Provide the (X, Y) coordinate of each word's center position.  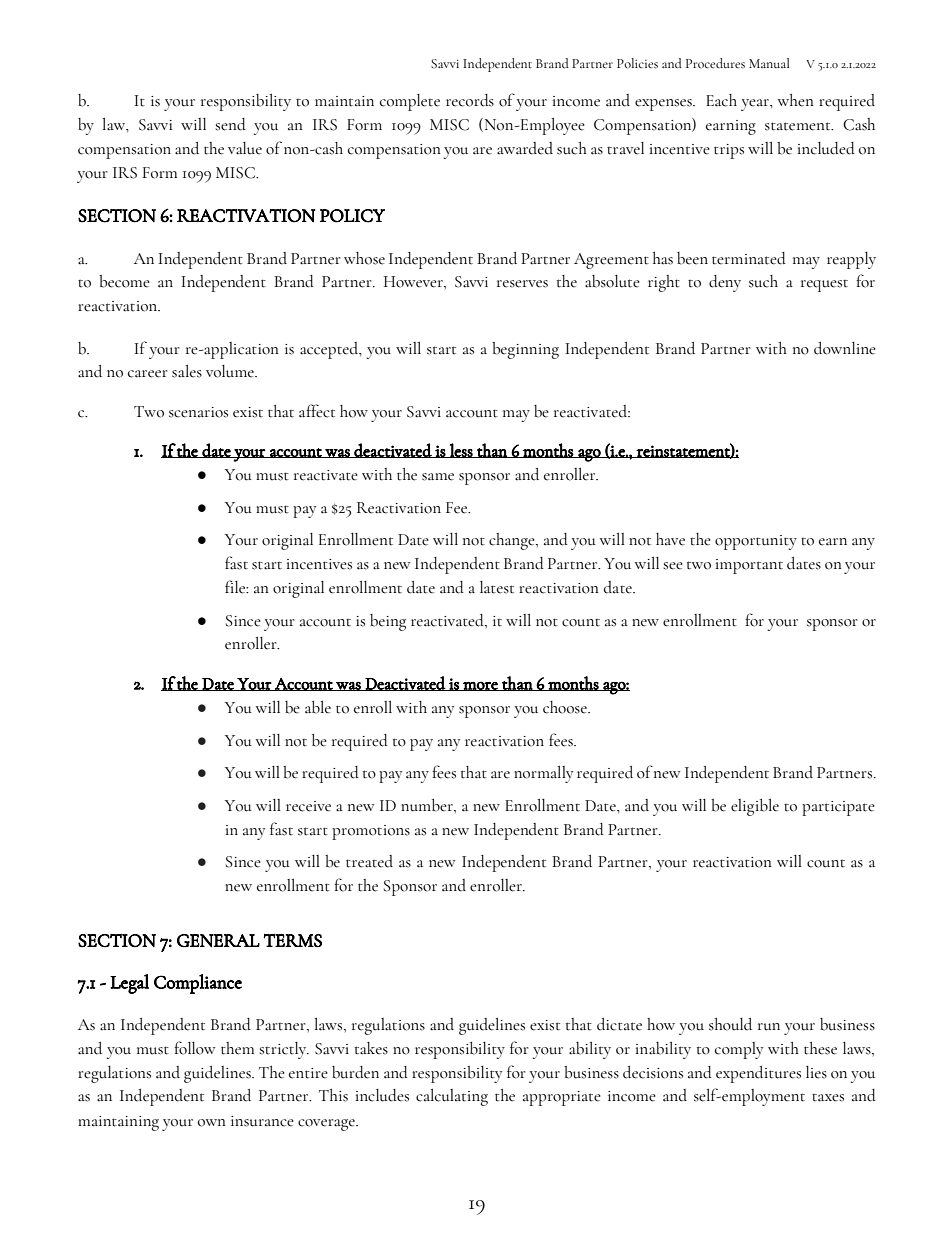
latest (497, 587)
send (230, 124)
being (388, 622)
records (470, 100)
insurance (262, 1121)
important (749, 566)
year (756, 105)
